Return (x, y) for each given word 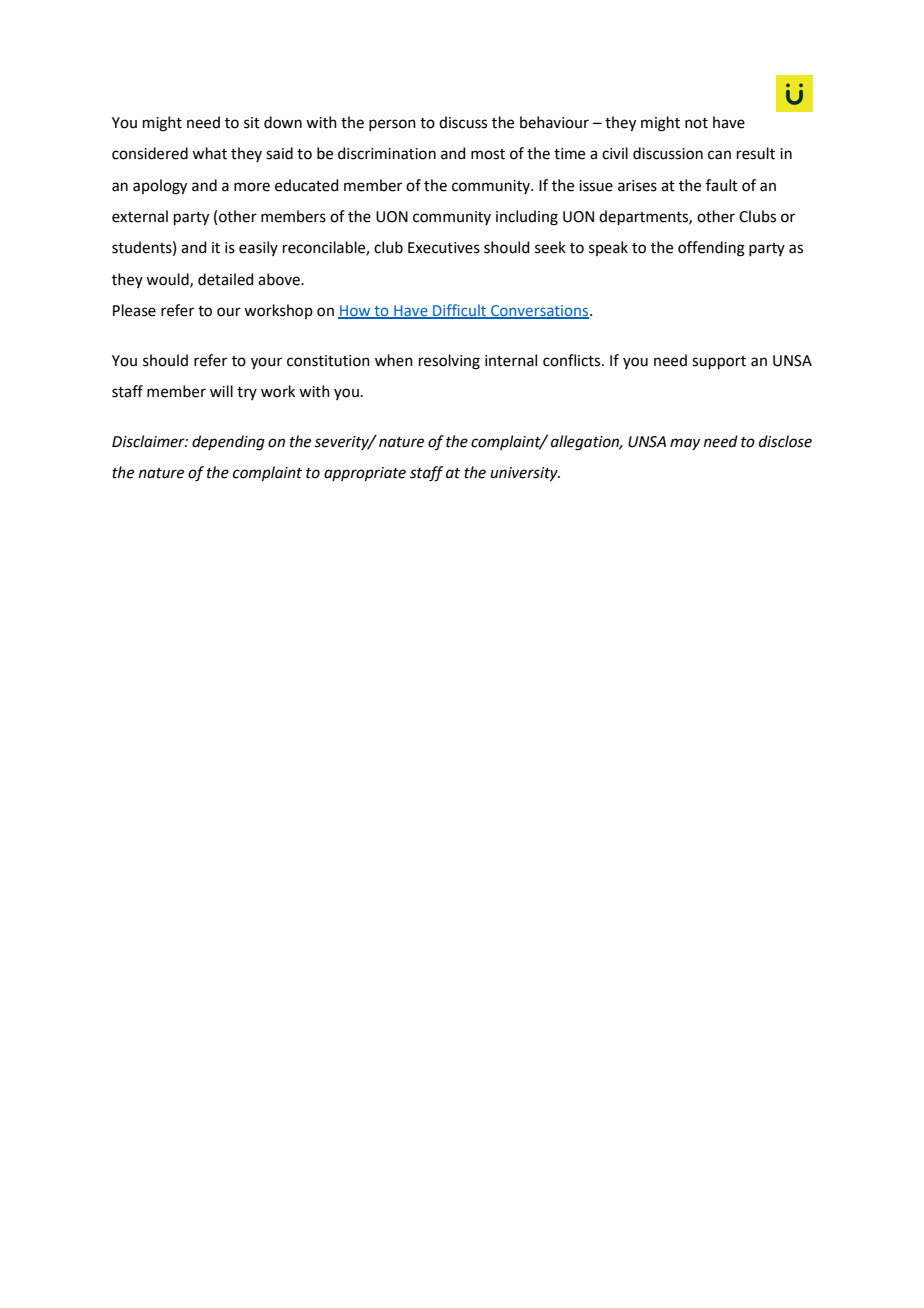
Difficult (459, 311)
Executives (444, 248)
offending (711, 249)
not (696, 123)
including (527, 218)
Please (134, 310)
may (685, 444)
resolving (449, 362)
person (392, 125)
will (221, 391)
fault (722, 185)
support (719, 362)
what (209, 153)
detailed (226, 279)
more (252, 187)
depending (228, 443)
